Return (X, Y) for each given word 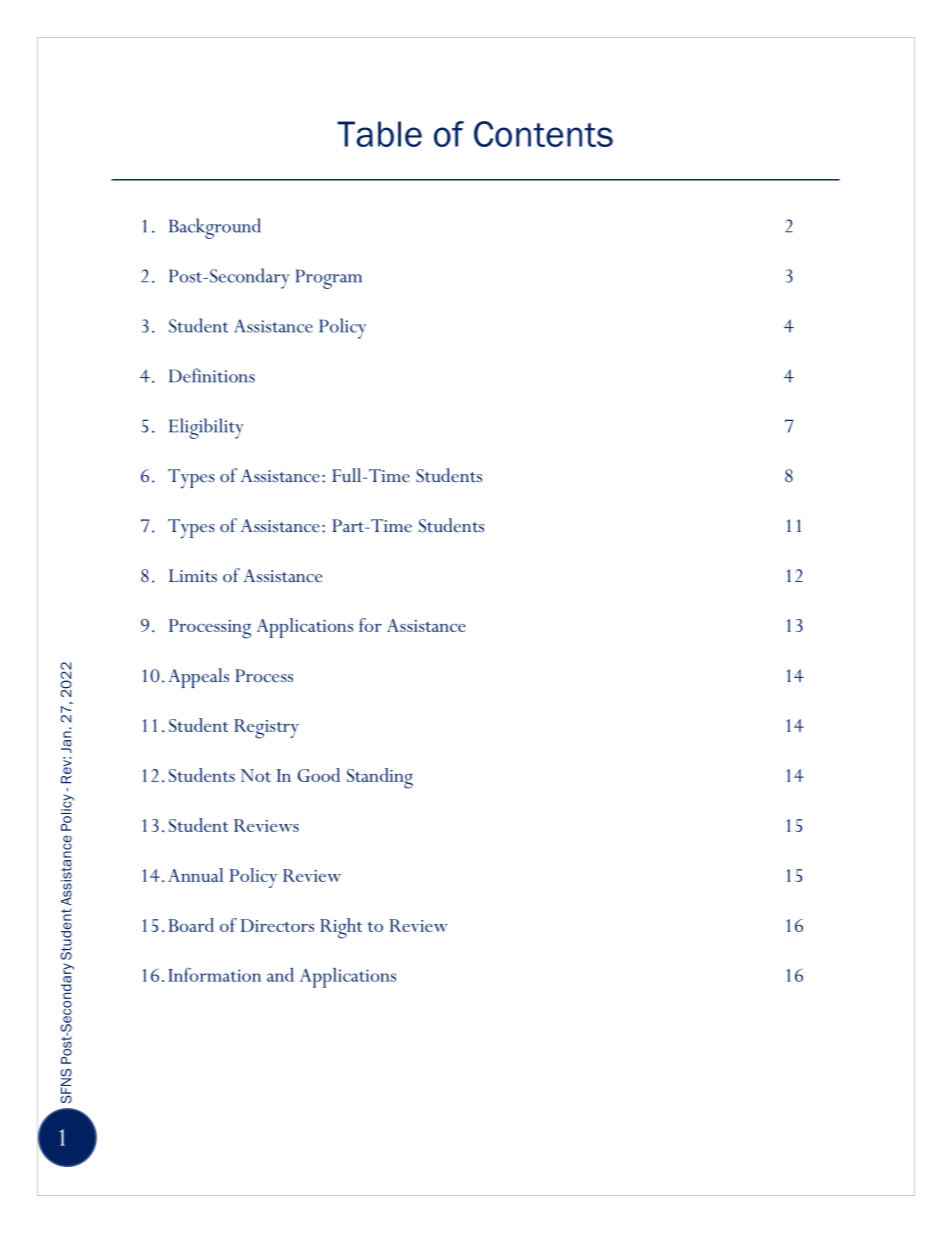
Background (215, 228)
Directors (277, 925)
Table (379, 134)
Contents (543, 134)
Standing (380, 778)
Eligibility (206, 428)
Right (341, 928)
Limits (193, 575)
